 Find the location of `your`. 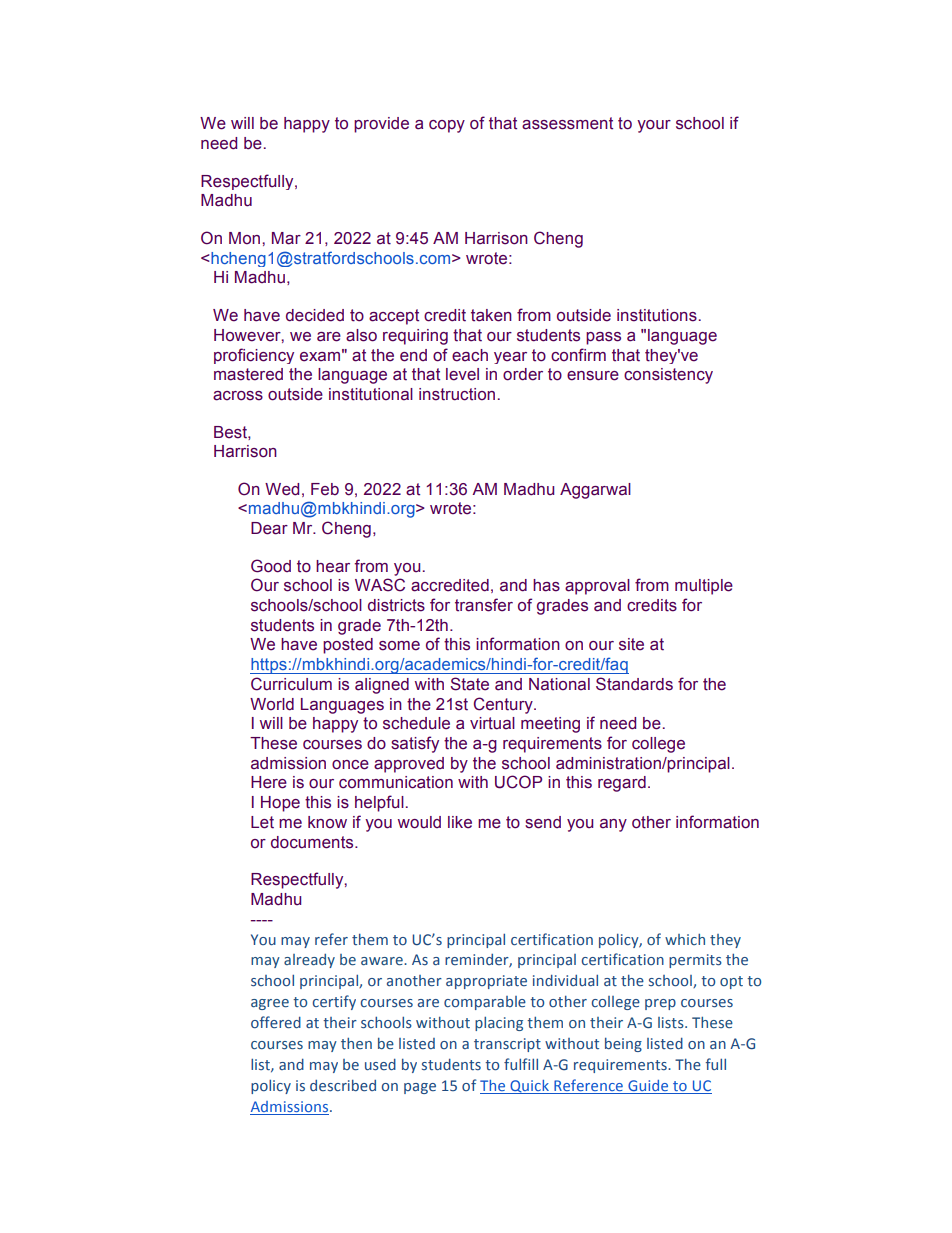

your is located at coordinates (654, 126).
